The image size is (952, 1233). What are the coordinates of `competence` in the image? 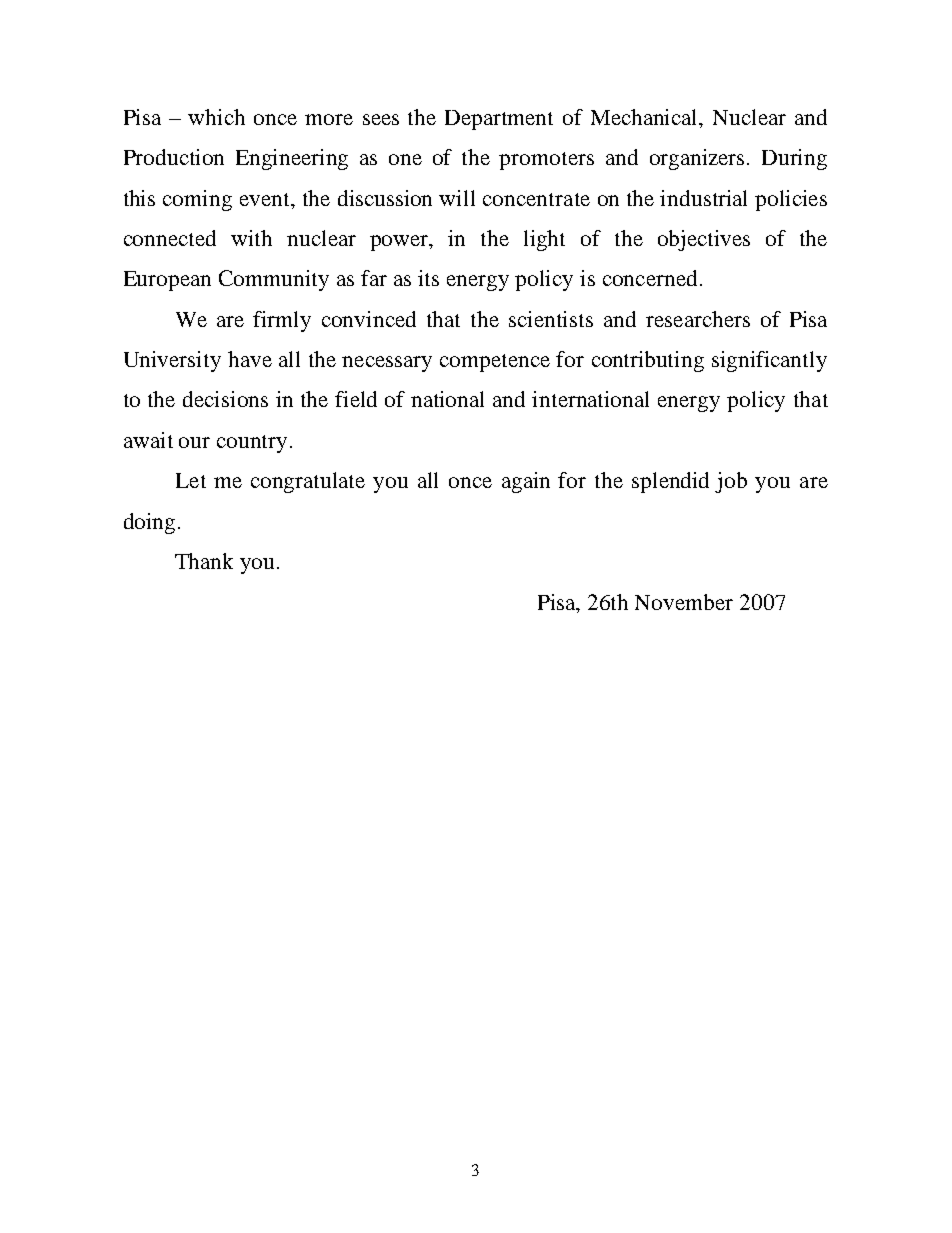 It's located at (495, 363).
